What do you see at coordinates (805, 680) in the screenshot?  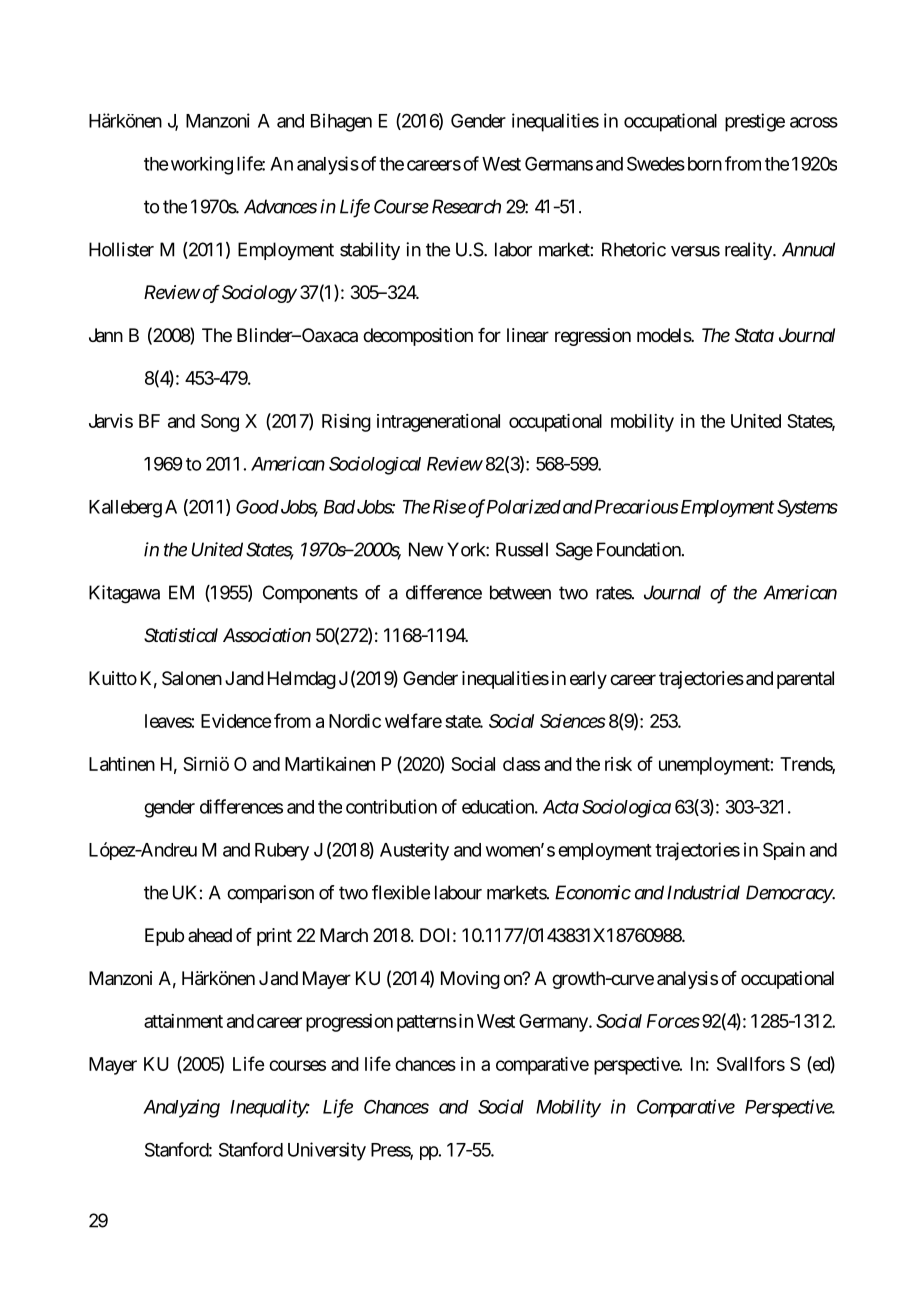 I see `parental` at bounding box center [805, 680].
